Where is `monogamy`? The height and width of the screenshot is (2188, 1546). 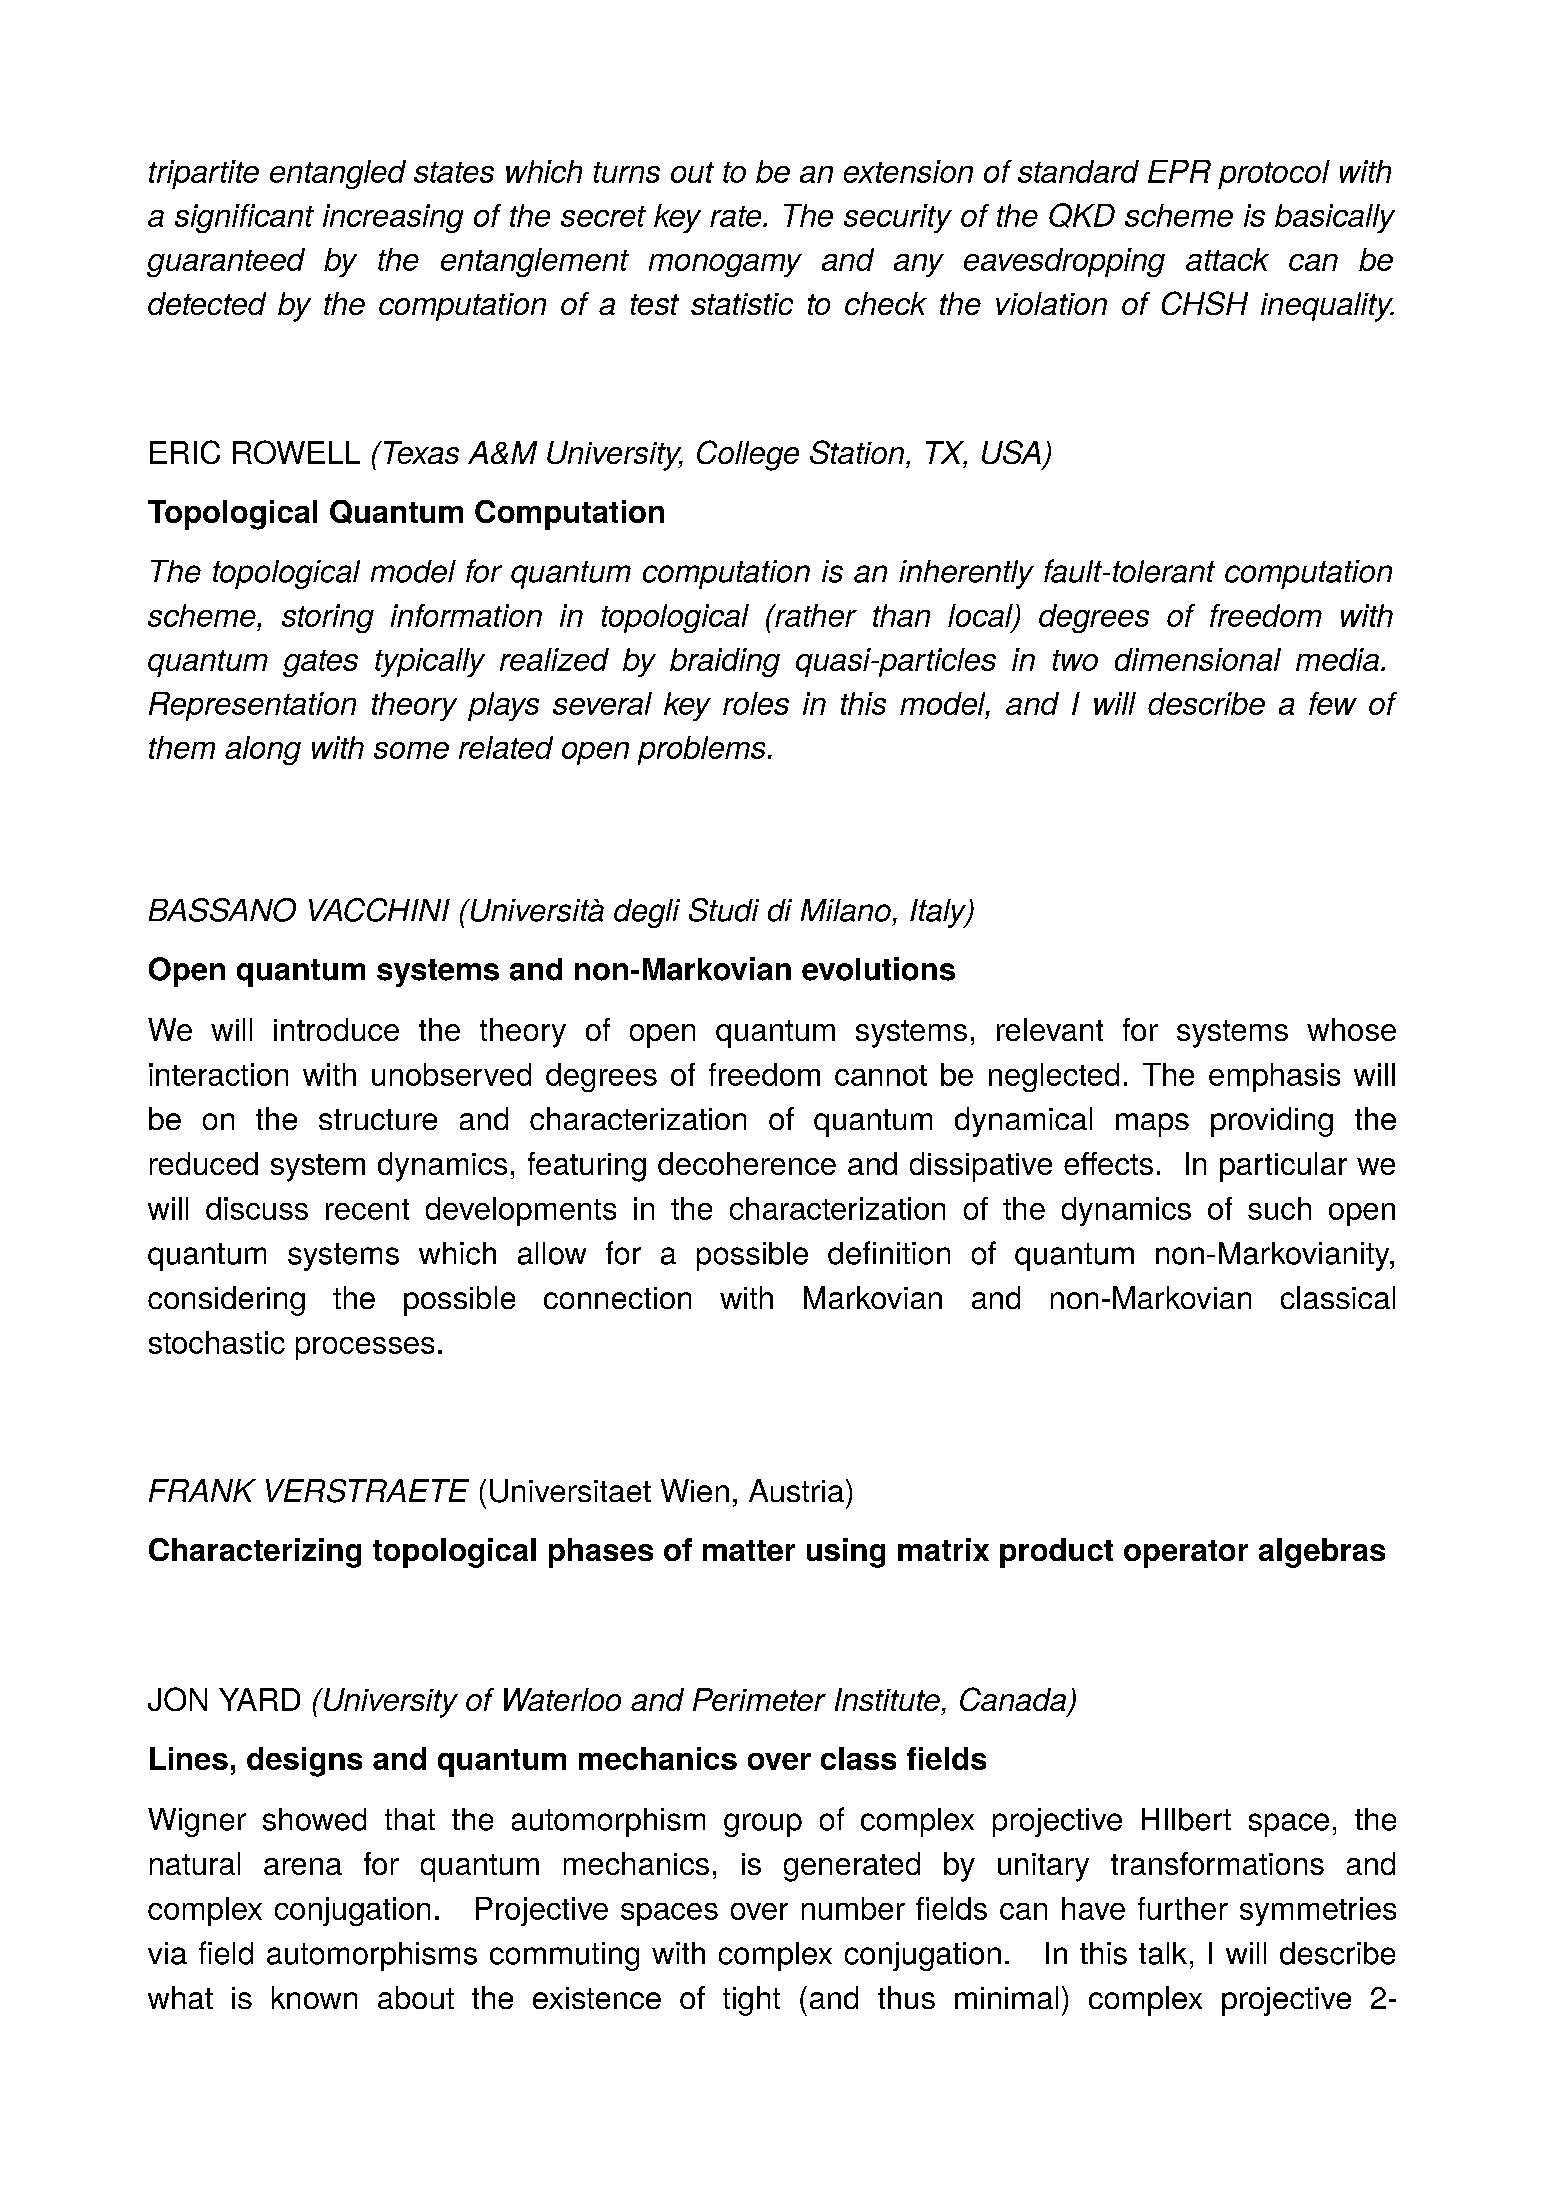
monogamy is located at coordinates (725, 265).
